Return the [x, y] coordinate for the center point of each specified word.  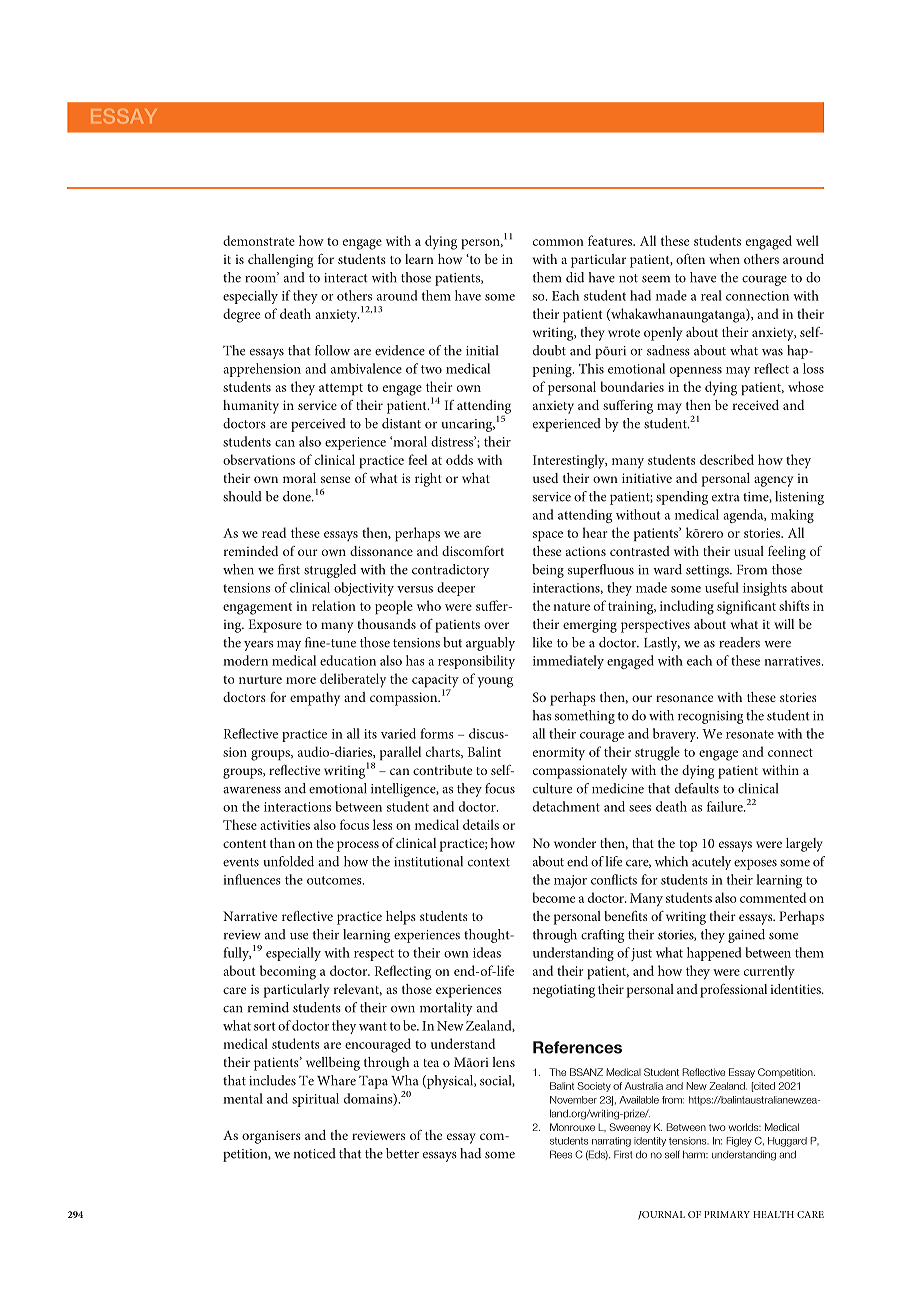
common [558, 242]
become [553, 897]
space [548, 536]
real [711, 295]
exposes [755, 864]
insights [765, 589]
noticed [315, 1153]
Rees [561, 1154]
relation [334, 605]
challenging [280, 261]
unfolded [288, 861]
